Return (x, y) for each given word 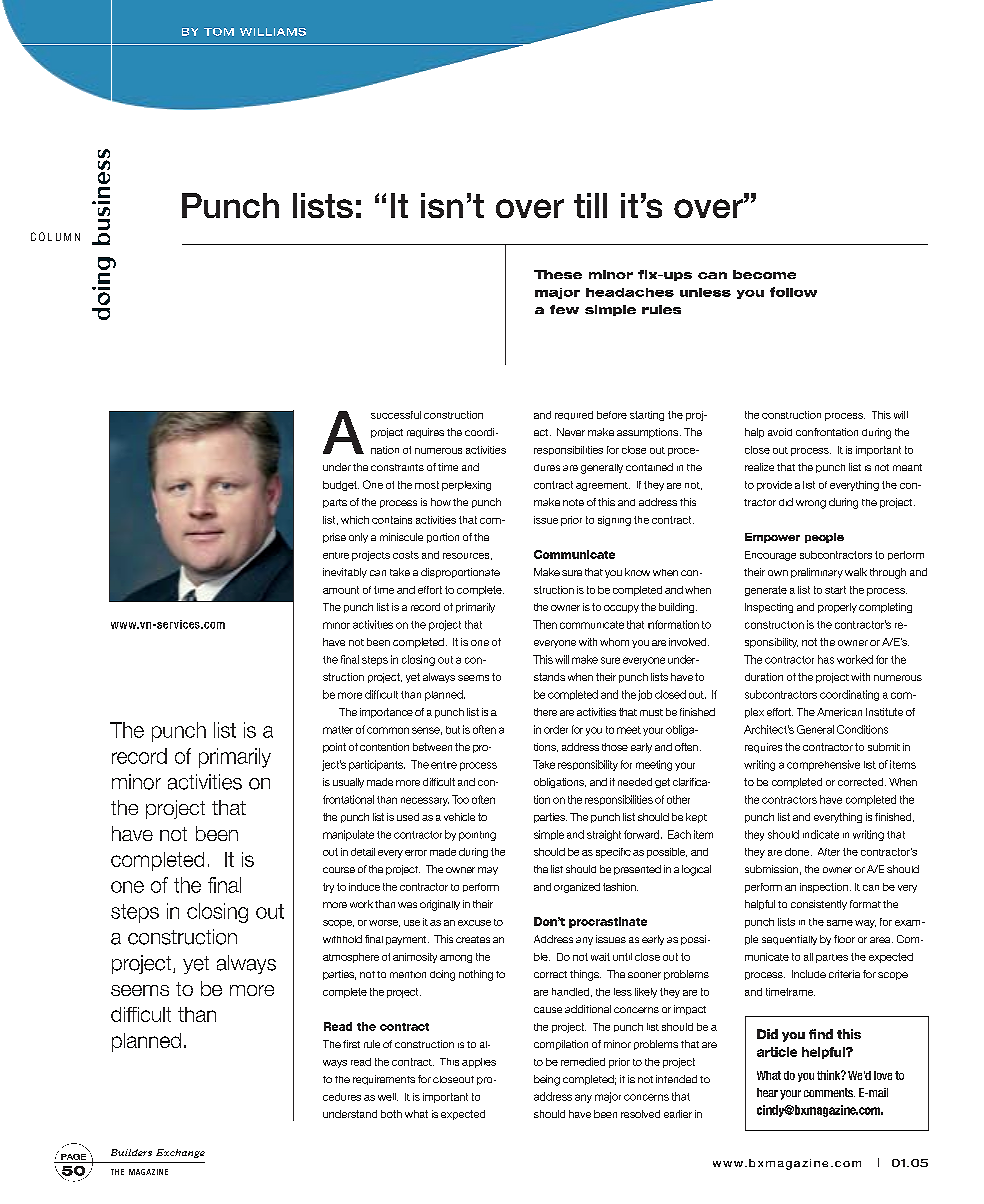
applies (479, 1063)
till (590, 205)
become (764, 274)
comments (829, 1092)
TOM (219, 32)
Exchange (180, 1153)
